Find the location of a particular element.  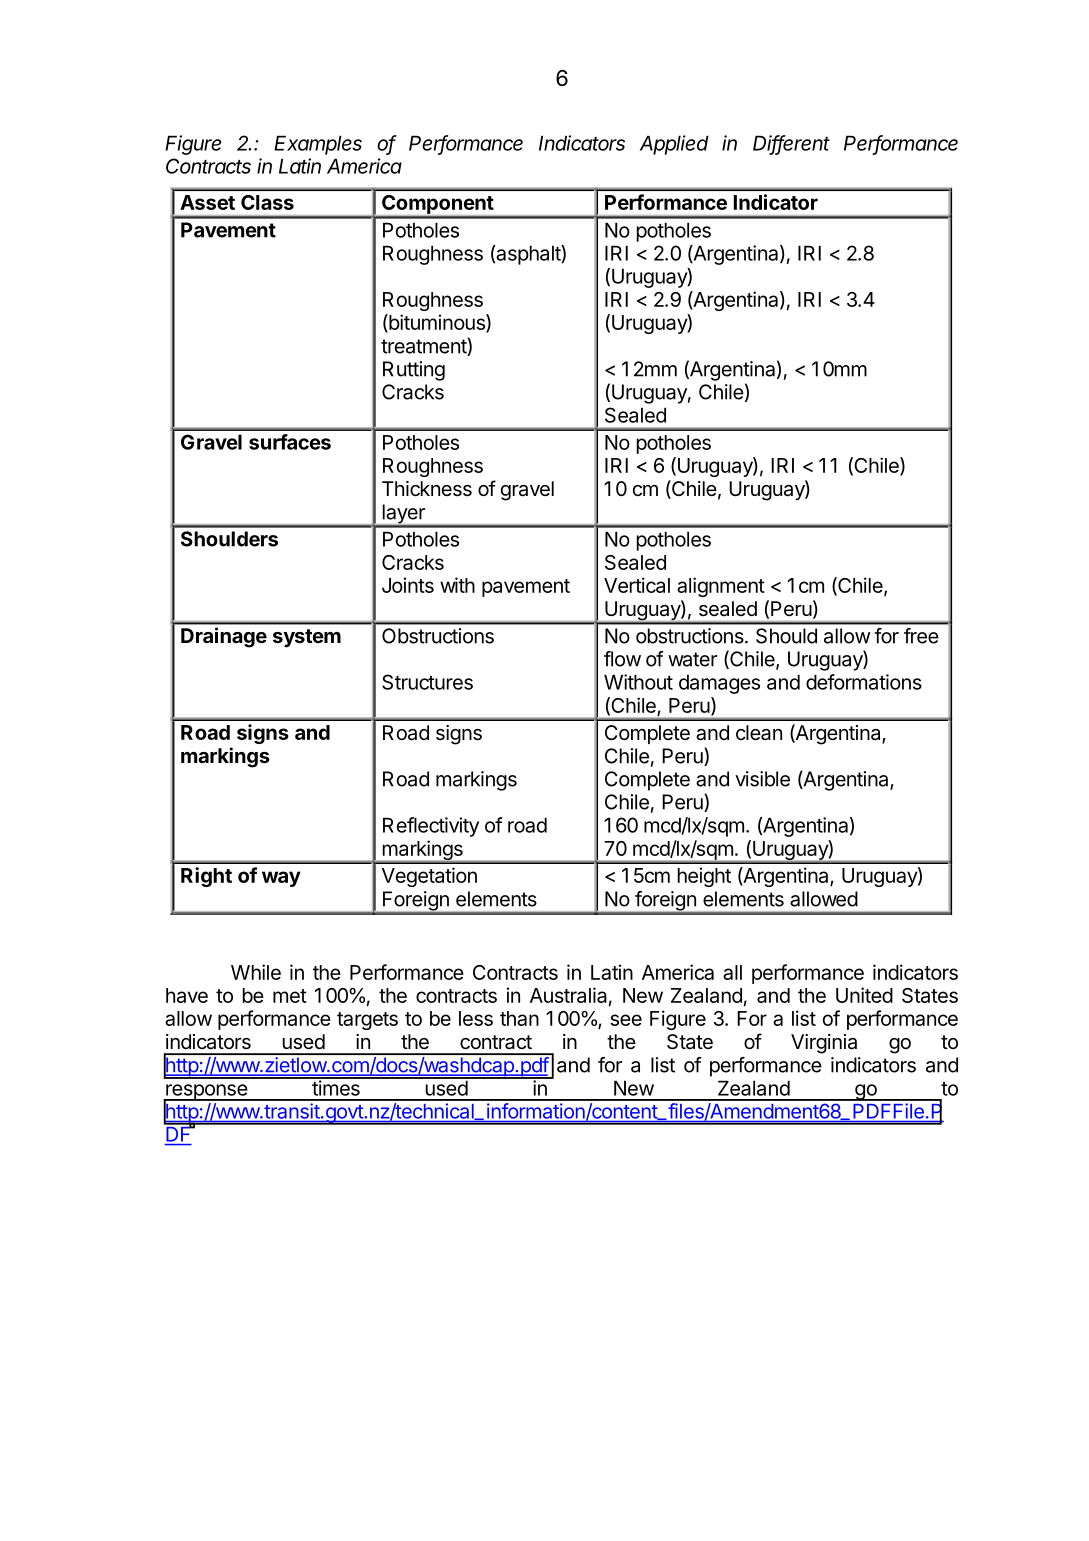

than is located at coordinates (519, 1018).
